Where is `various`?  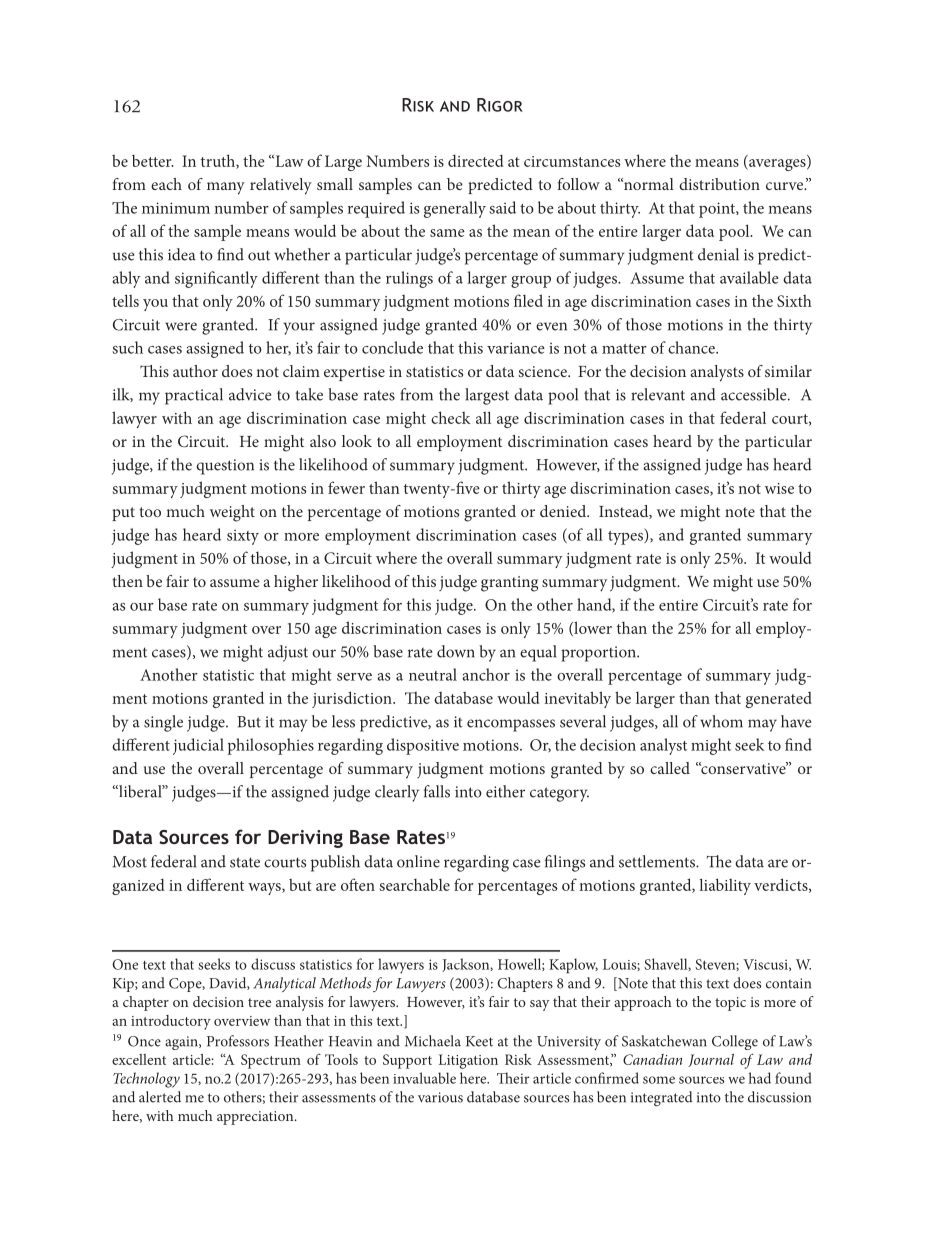
various is located at coordinates (440, 1097).
